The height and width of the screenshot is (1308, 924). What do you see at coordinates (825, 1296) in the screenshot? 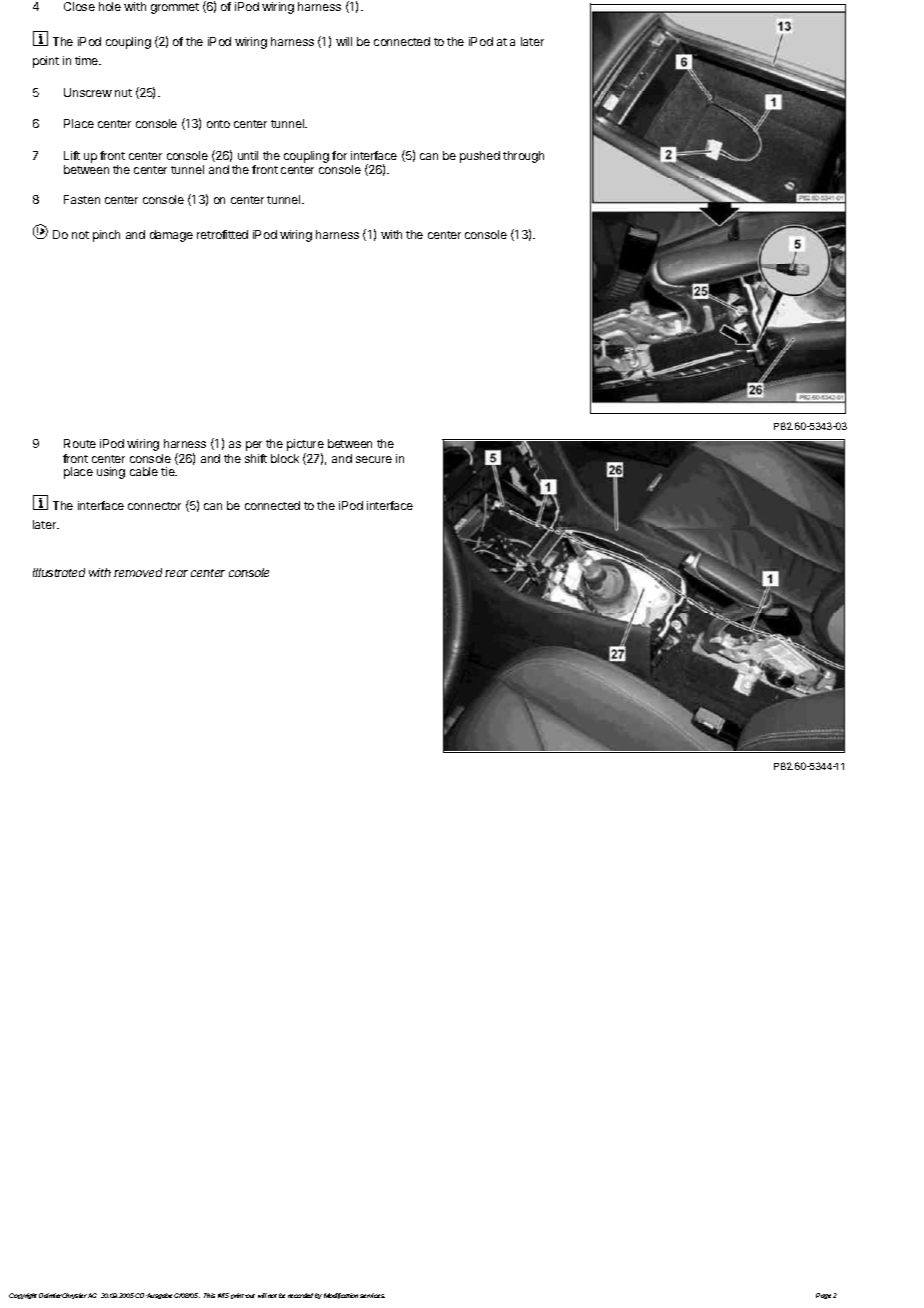
I see `Page` at bounding box center [825, 1296].
